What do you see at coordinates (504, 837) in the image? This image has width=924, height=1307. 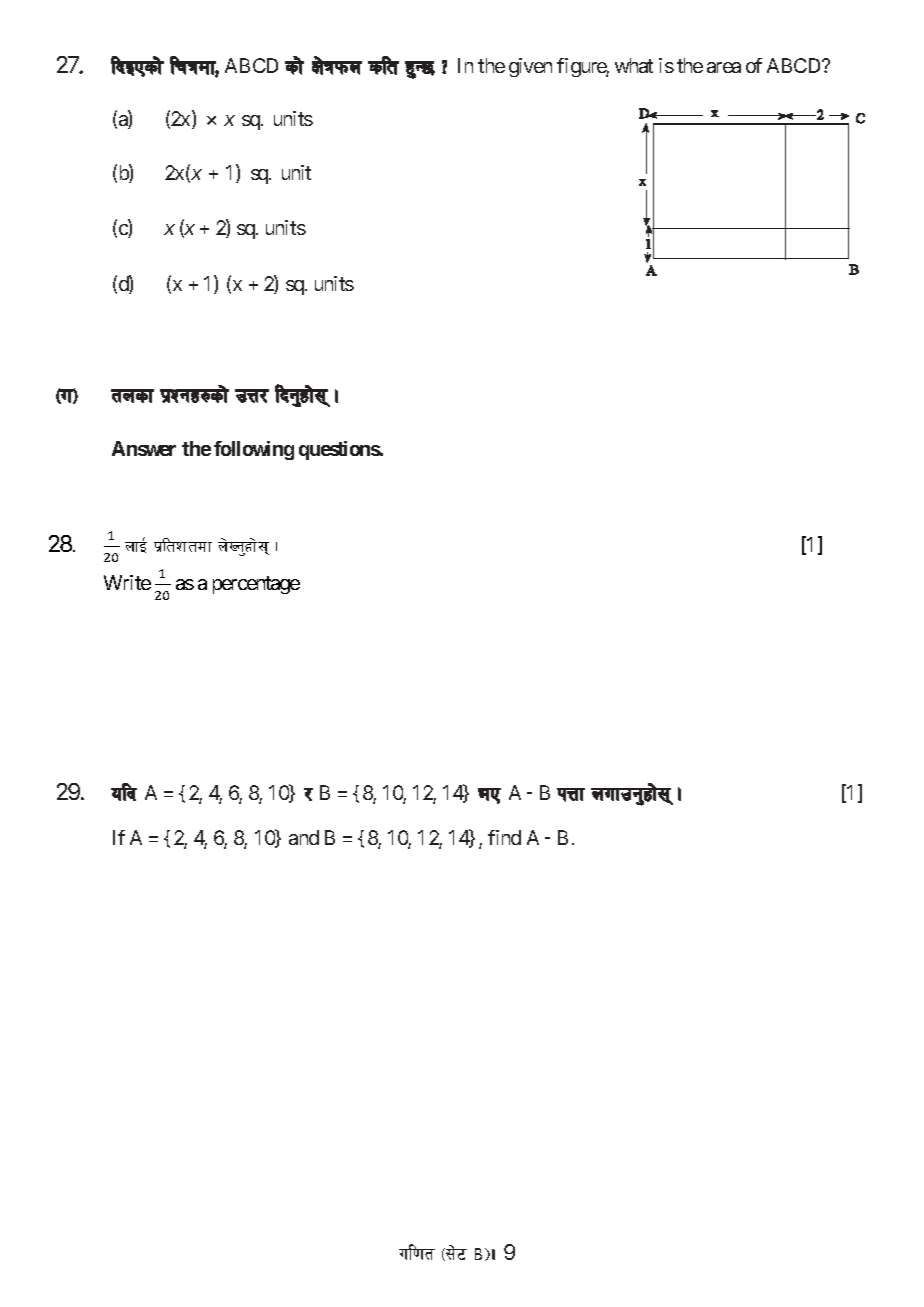 I see `find` at bounding box center [504, 837].
